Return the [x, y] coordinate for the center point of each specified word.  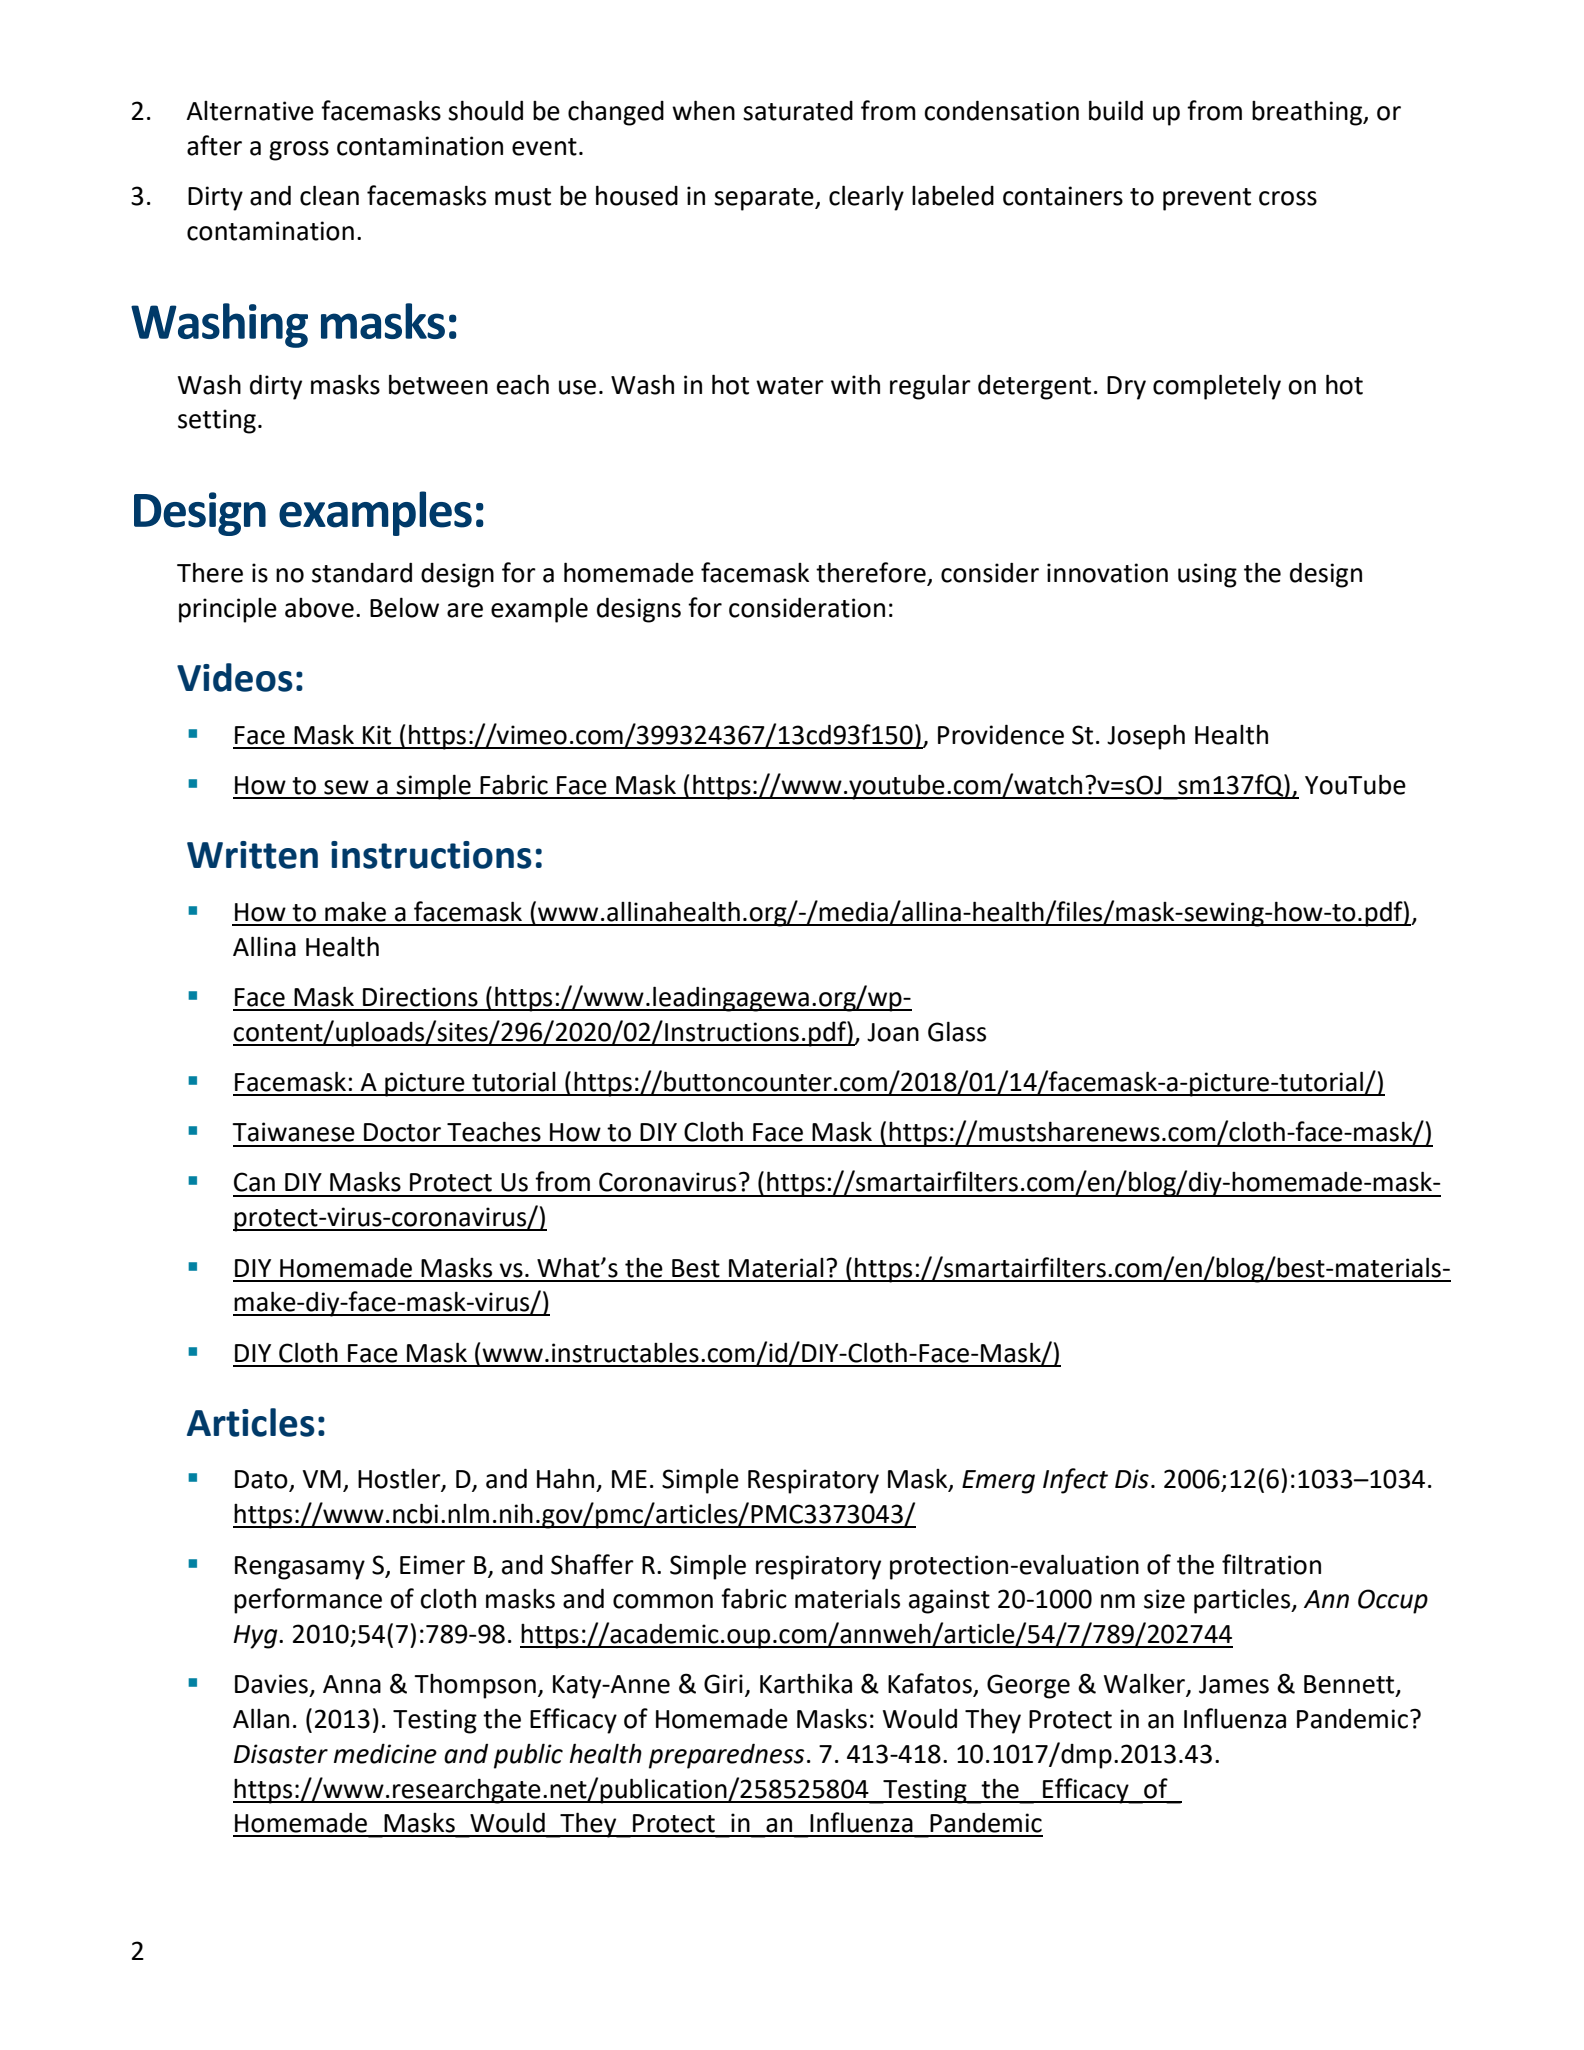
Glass [957, 1031]
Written [252, 855]
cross [1288, 198]
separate [765, 199]
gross [299, 151]
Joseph [1146, 737]
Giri [723, 1684]
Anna [352, 1684]
